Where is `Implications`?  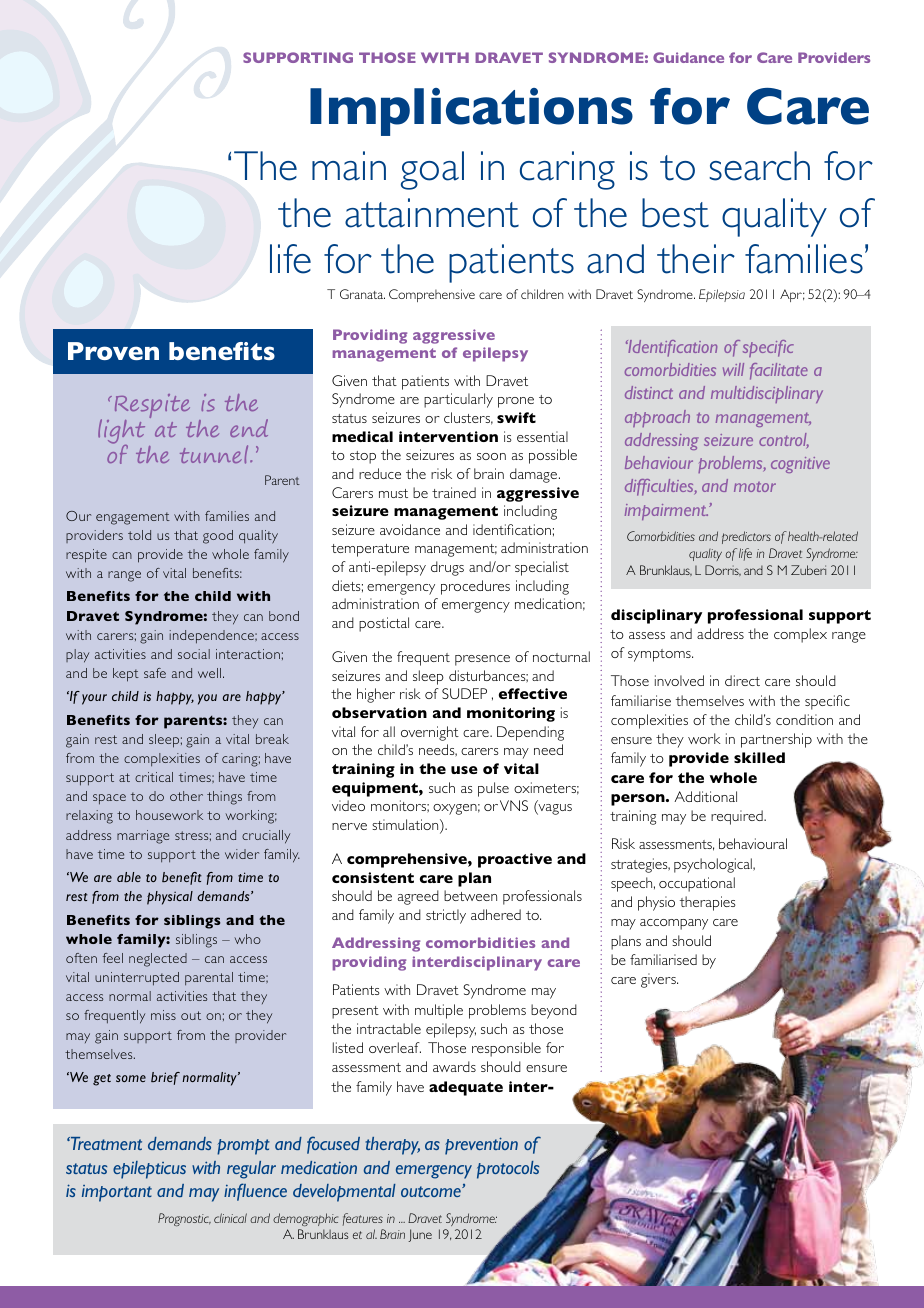 Implications is located at coordinates (471, 112).
